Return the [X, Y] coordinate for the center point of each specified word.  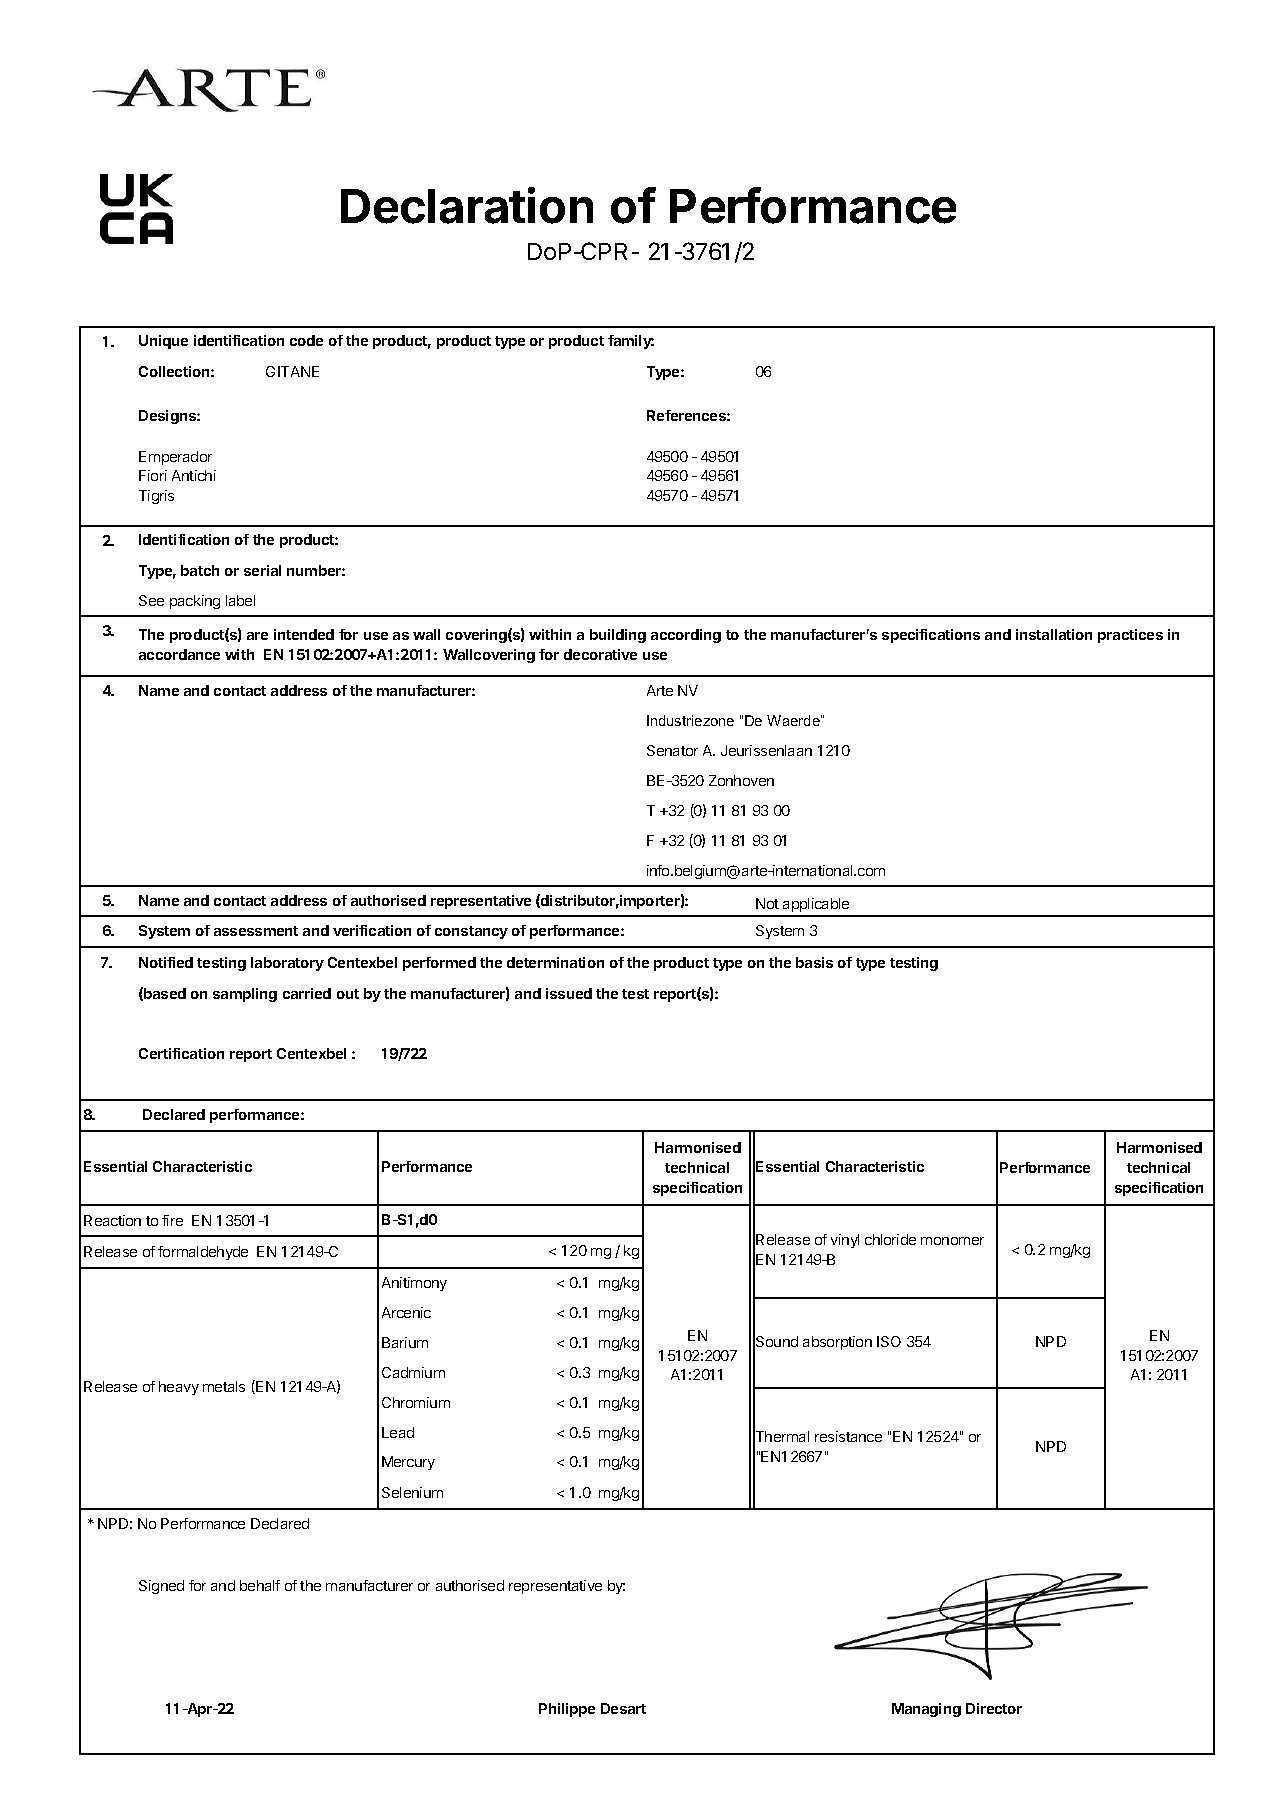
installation [1054, 634]
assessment [256, 931]
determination [555, 962]
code [306, 340]
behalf [260, 1585]
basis [814, 962]
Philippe [567, 1710]
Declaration [467, 205]
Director [994, 1708]
